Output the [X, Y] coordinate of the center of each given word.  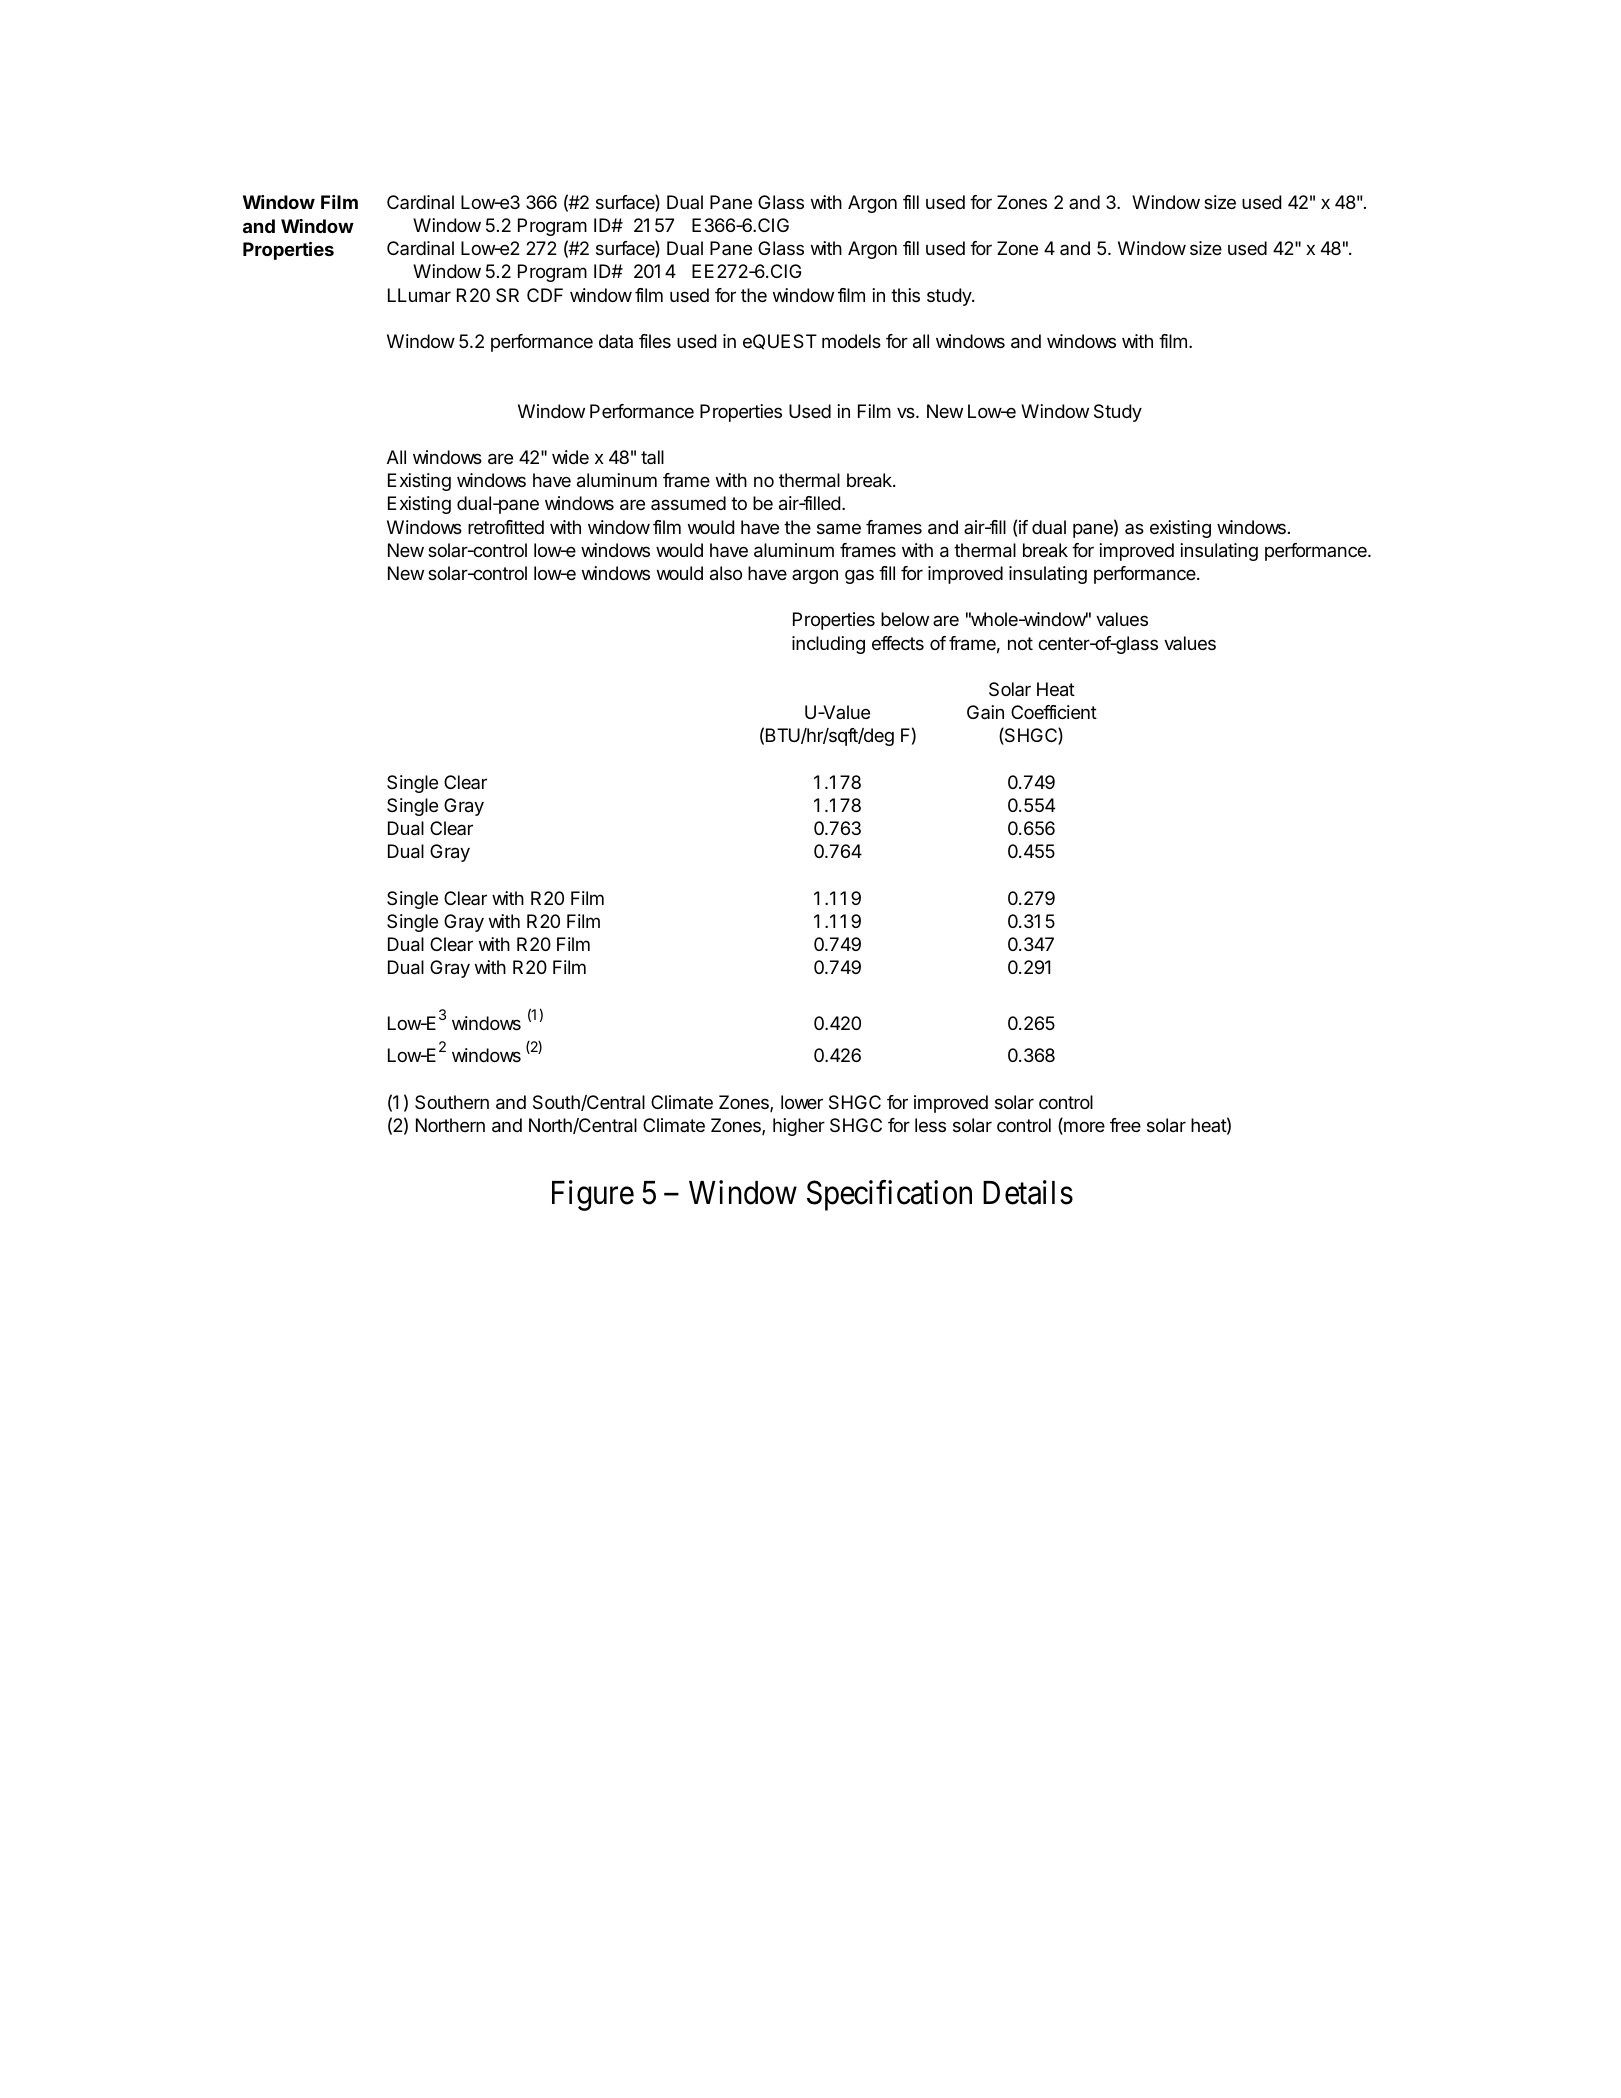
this [905, 295]
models [851, 341]
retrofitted [506, 527]
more [1083, 1128]
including [828, 645]
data [616, 341]
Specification [889, 1195]
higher [799, 1127]
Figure [593, 1195]
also [726, 573]
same [839, 529]
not [1020, 643]
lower [802, 1102]
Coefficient [1054, 712]
